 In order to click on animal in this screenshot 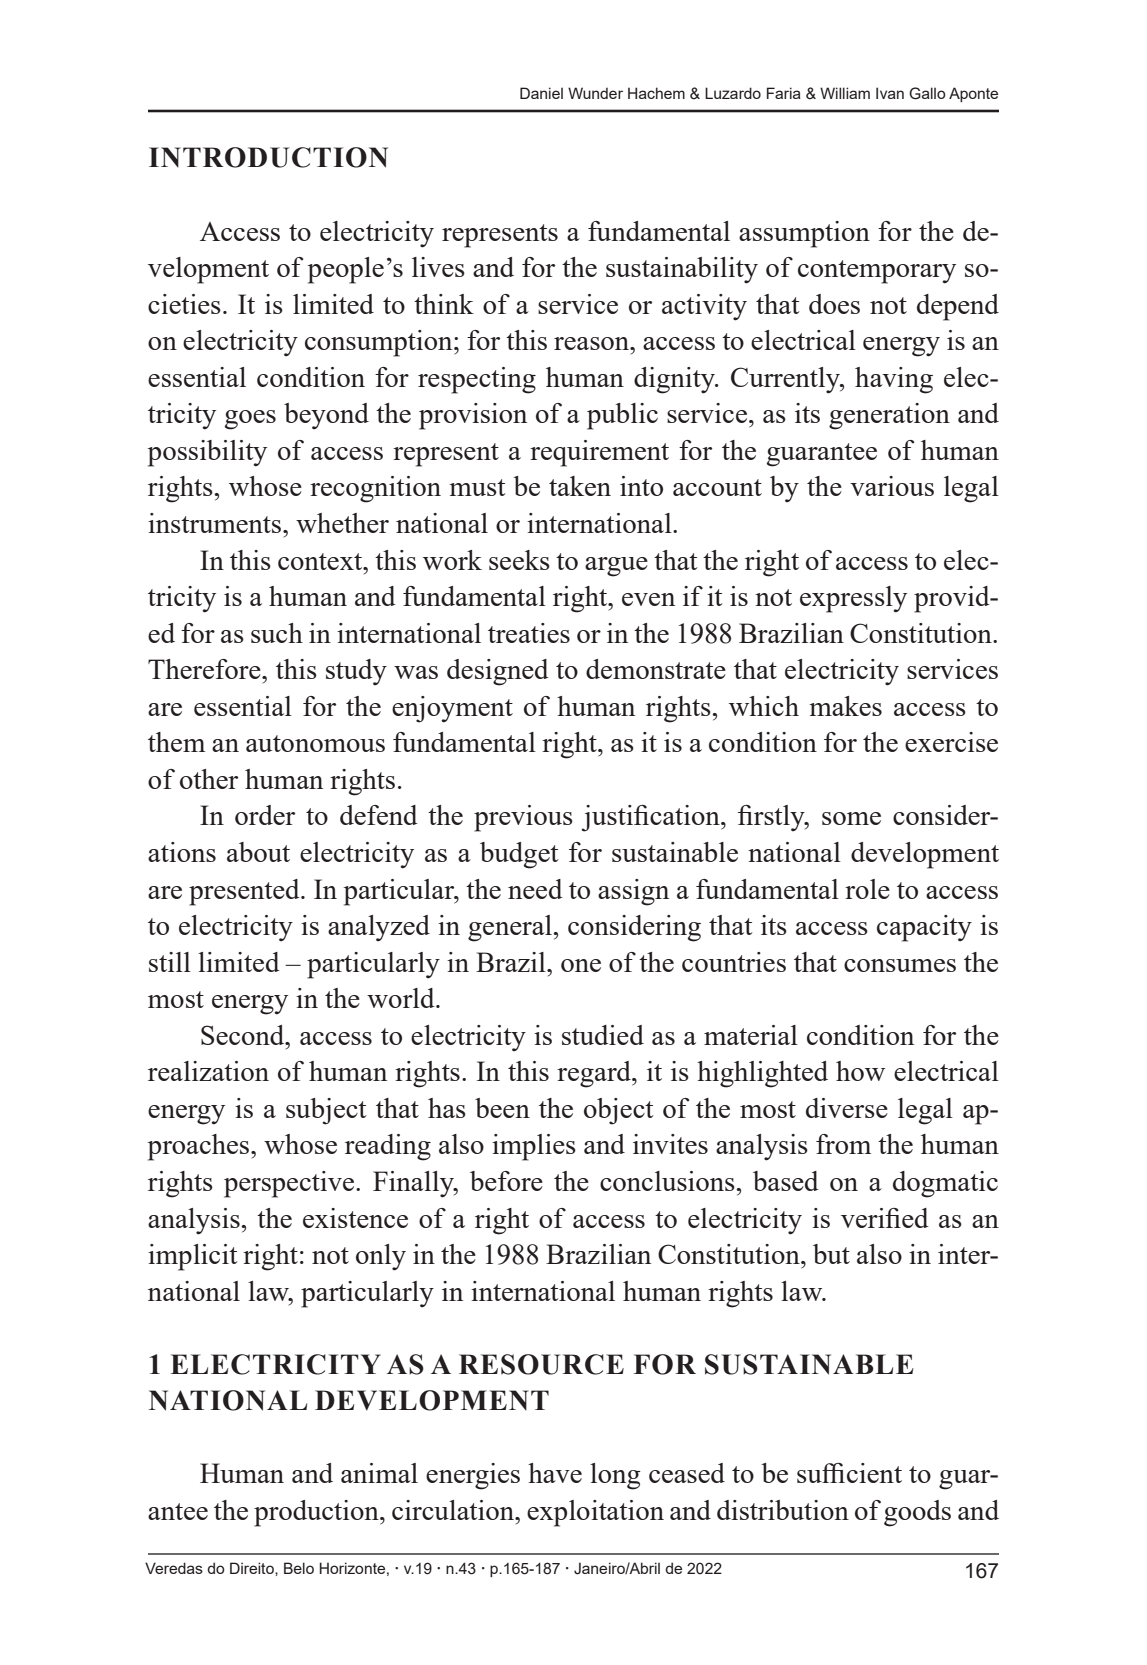, I will do `click(379, 1473)`.
